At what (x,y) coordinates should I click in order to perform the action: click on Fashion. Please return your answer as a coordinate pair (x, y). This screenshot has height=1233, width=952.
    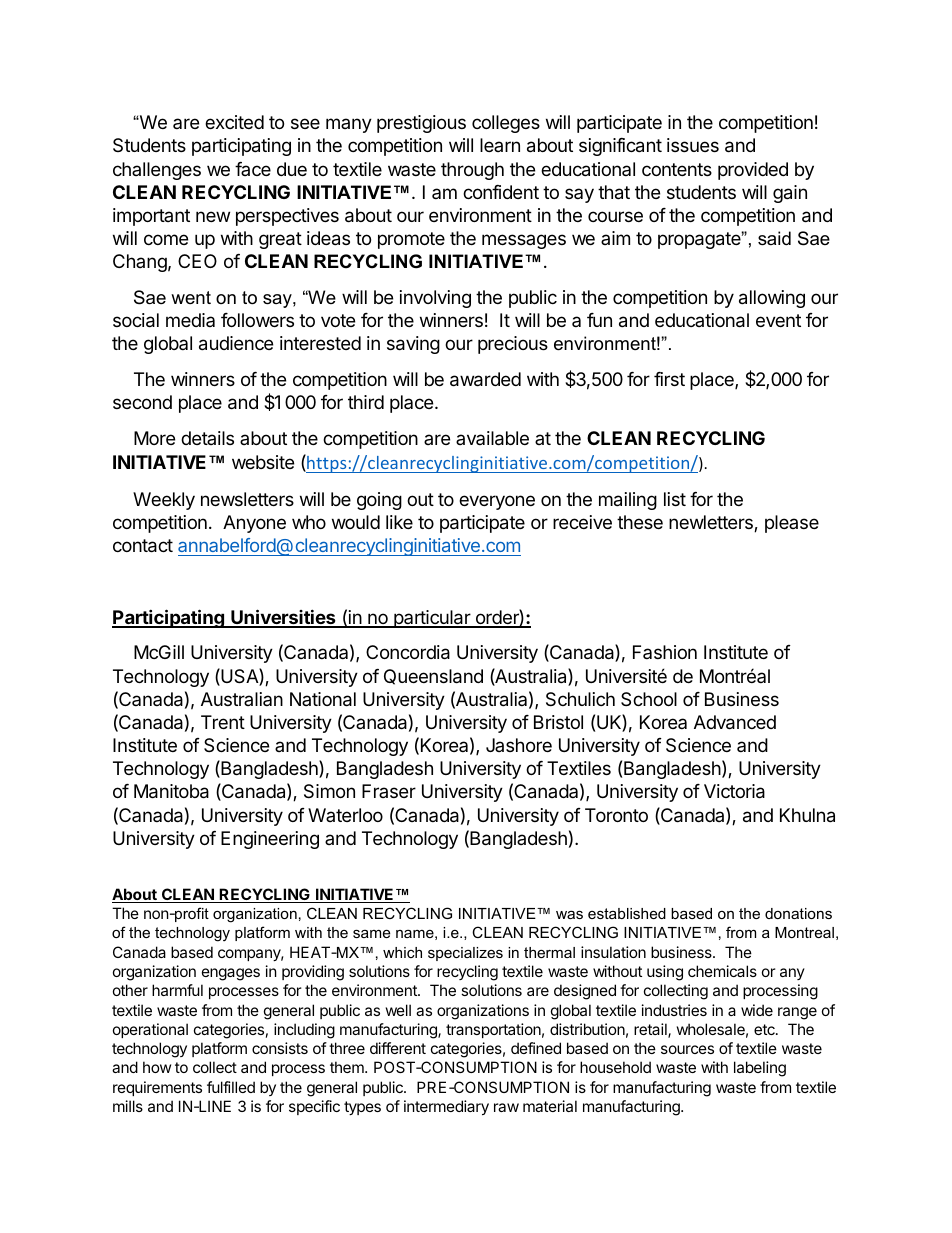
    Looking at the image, I should click on (665, 652).
